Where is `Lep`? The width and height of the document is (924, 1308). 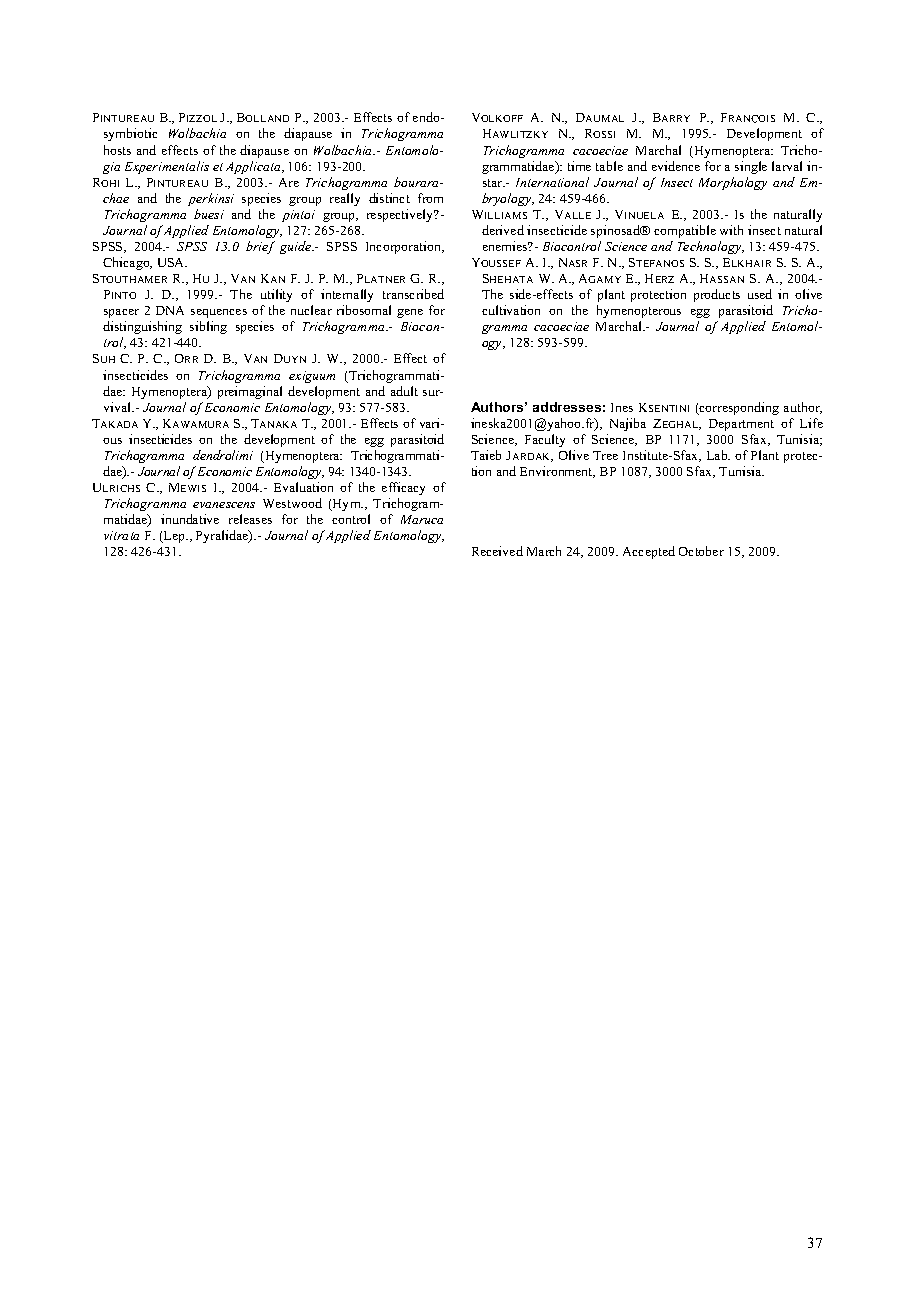
Lep is located at coordinates (175, 537).
